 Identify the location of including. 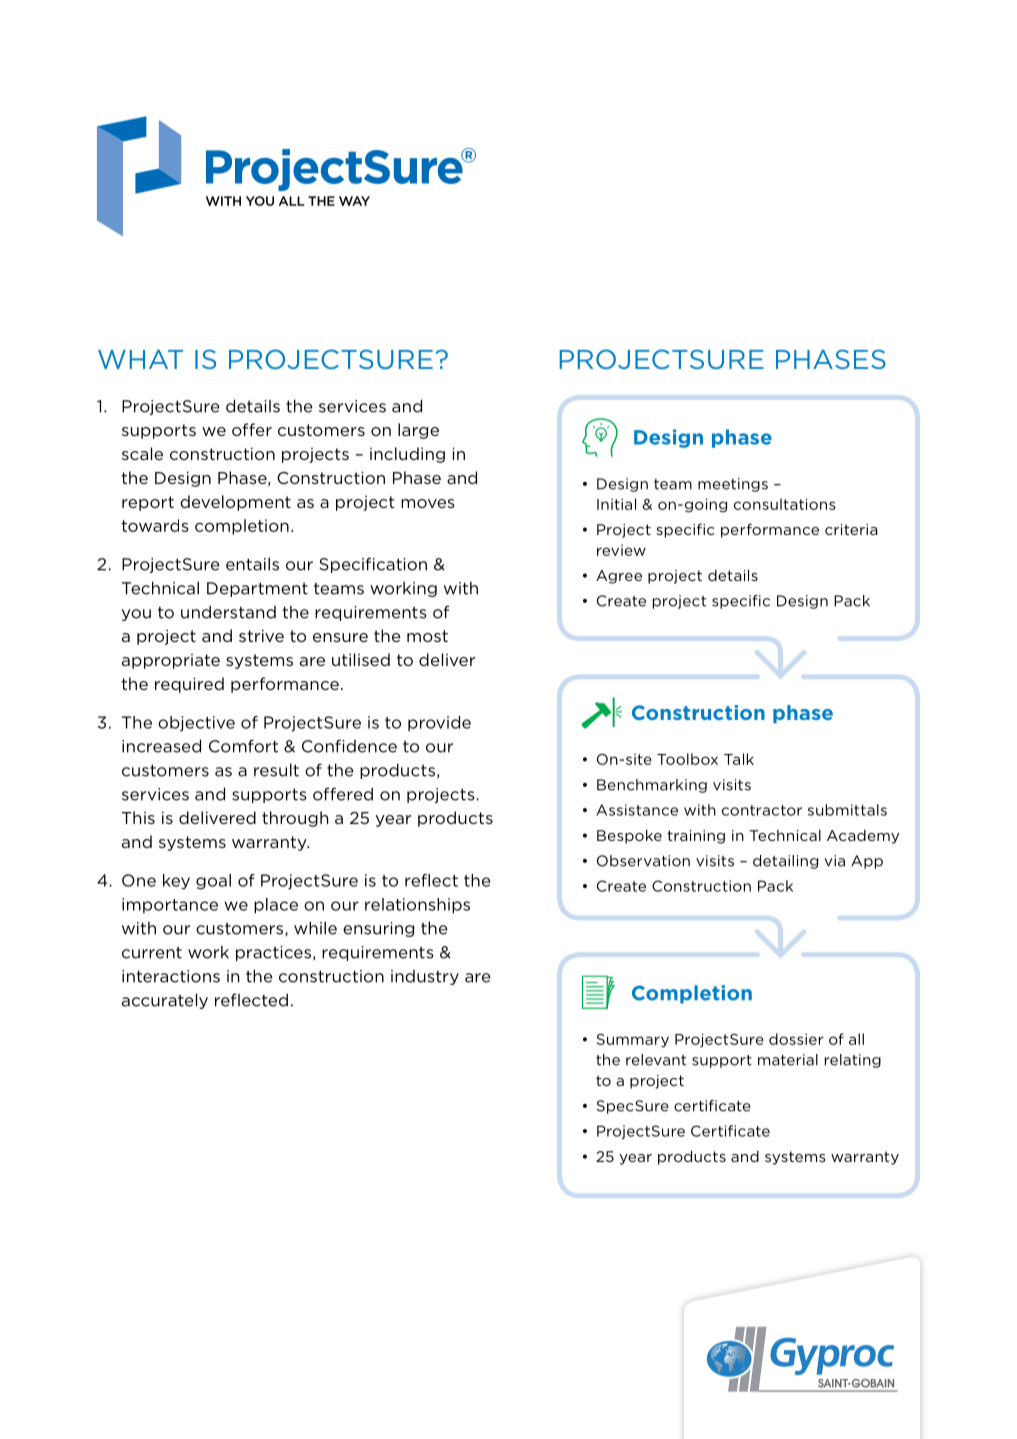
(407, 455).
